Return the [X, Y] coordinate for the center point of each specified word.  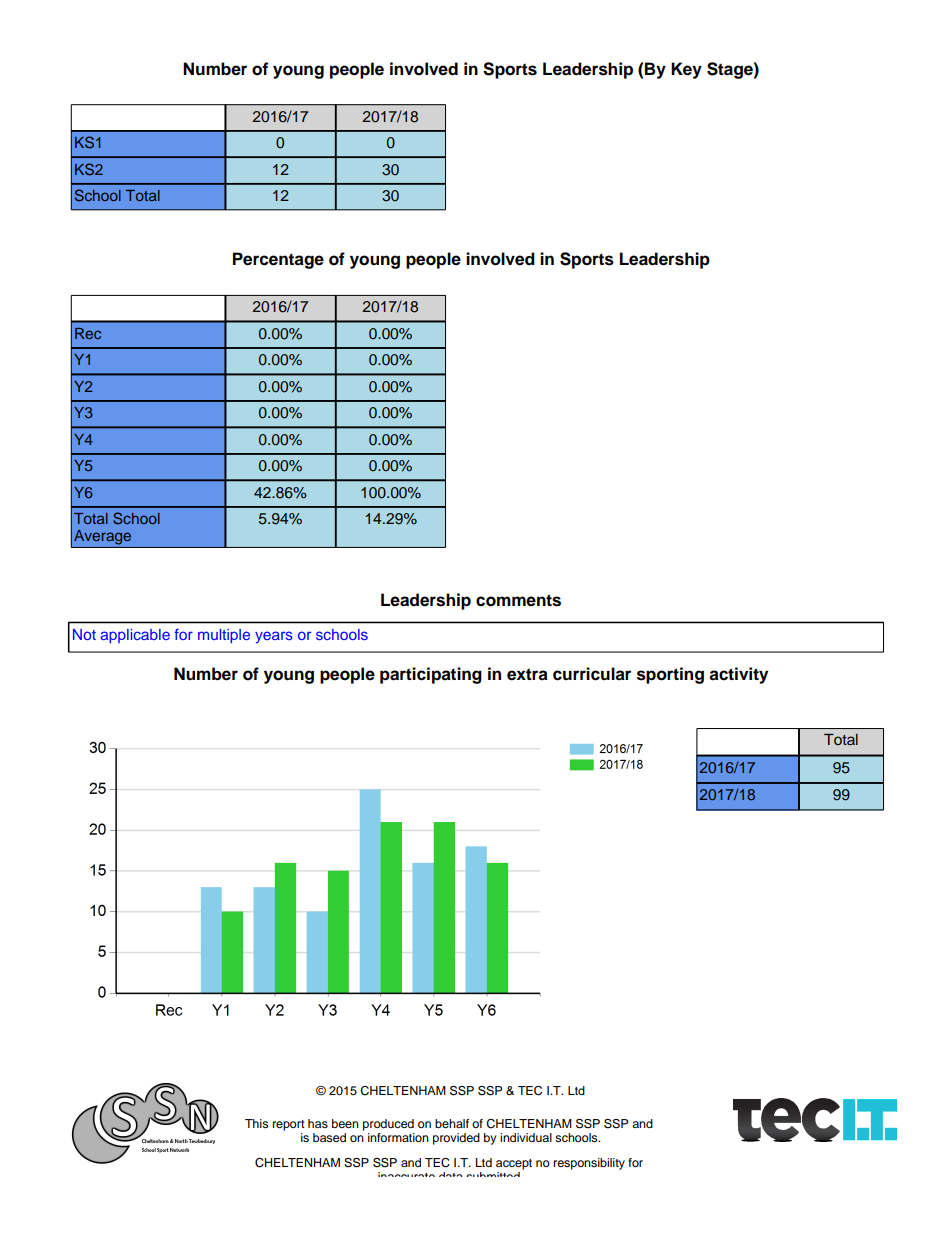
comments [518, 600]
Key [686, 70]
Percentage [278, 260]
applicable [135, 636]
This [256, 1123]
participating [431, 675]
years [274, 637]
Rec [88, 333]
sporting [670, 675]
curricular [592, 674]
